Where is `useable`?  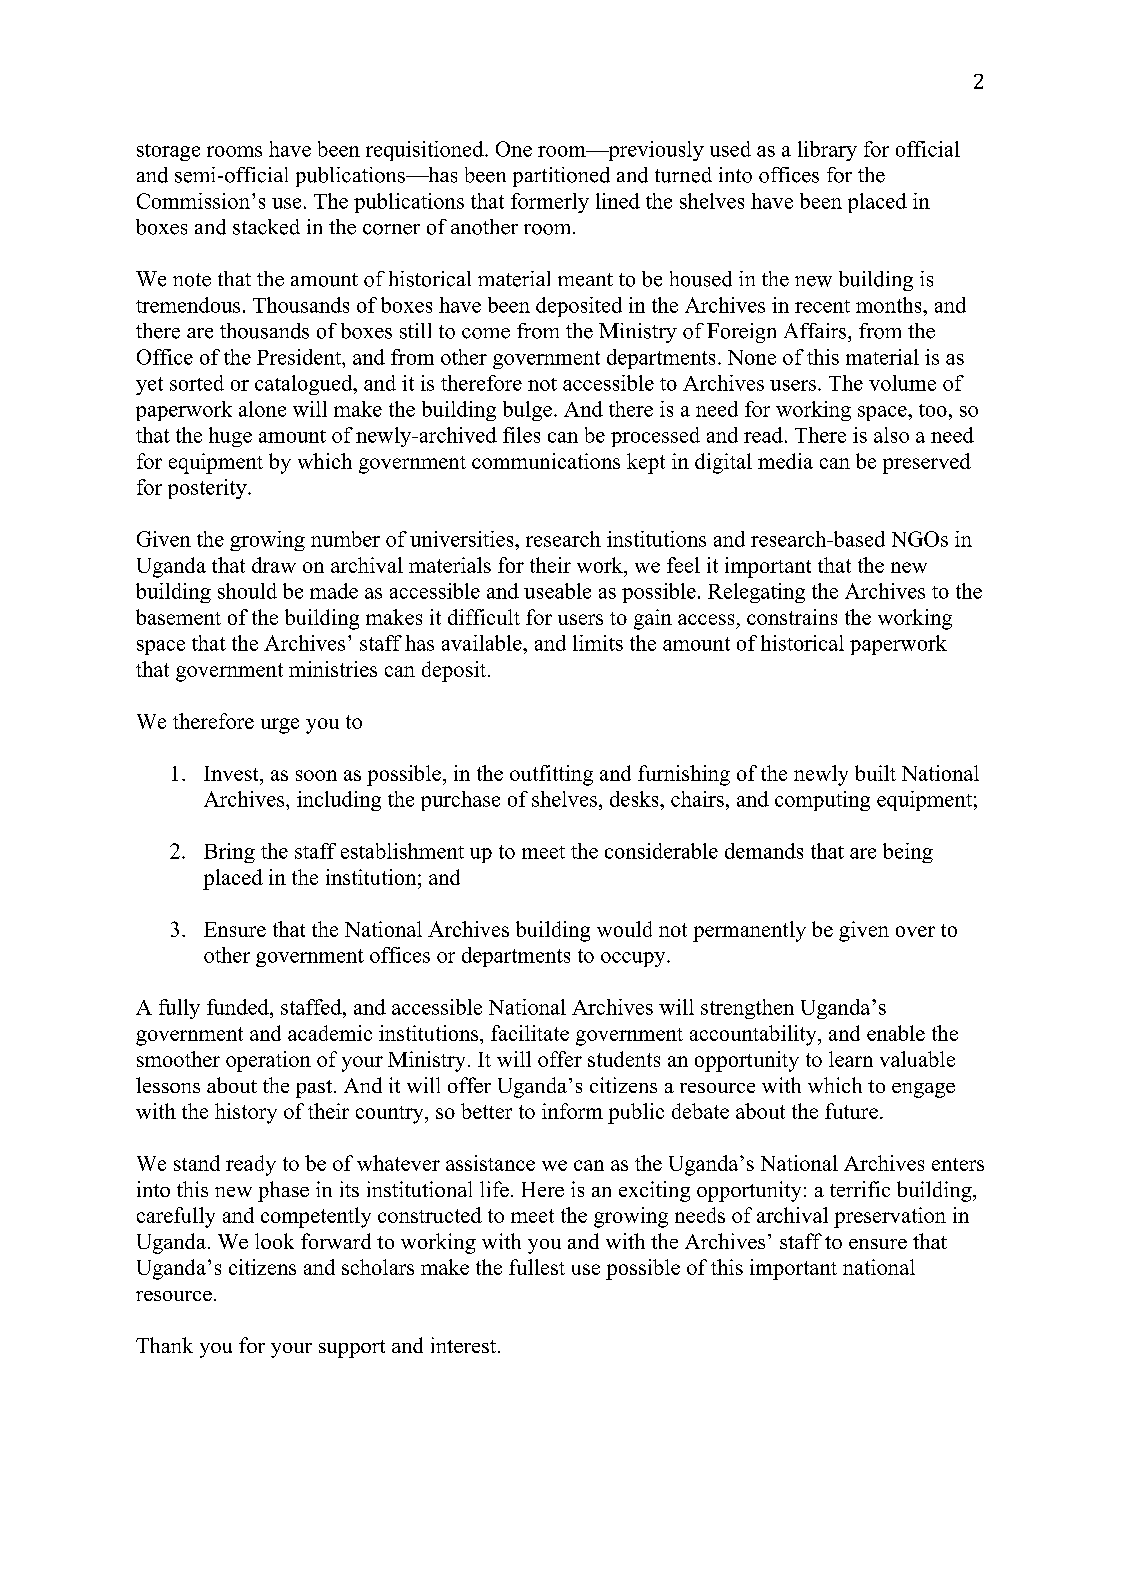
useable is located at coordinates (557, 591).
